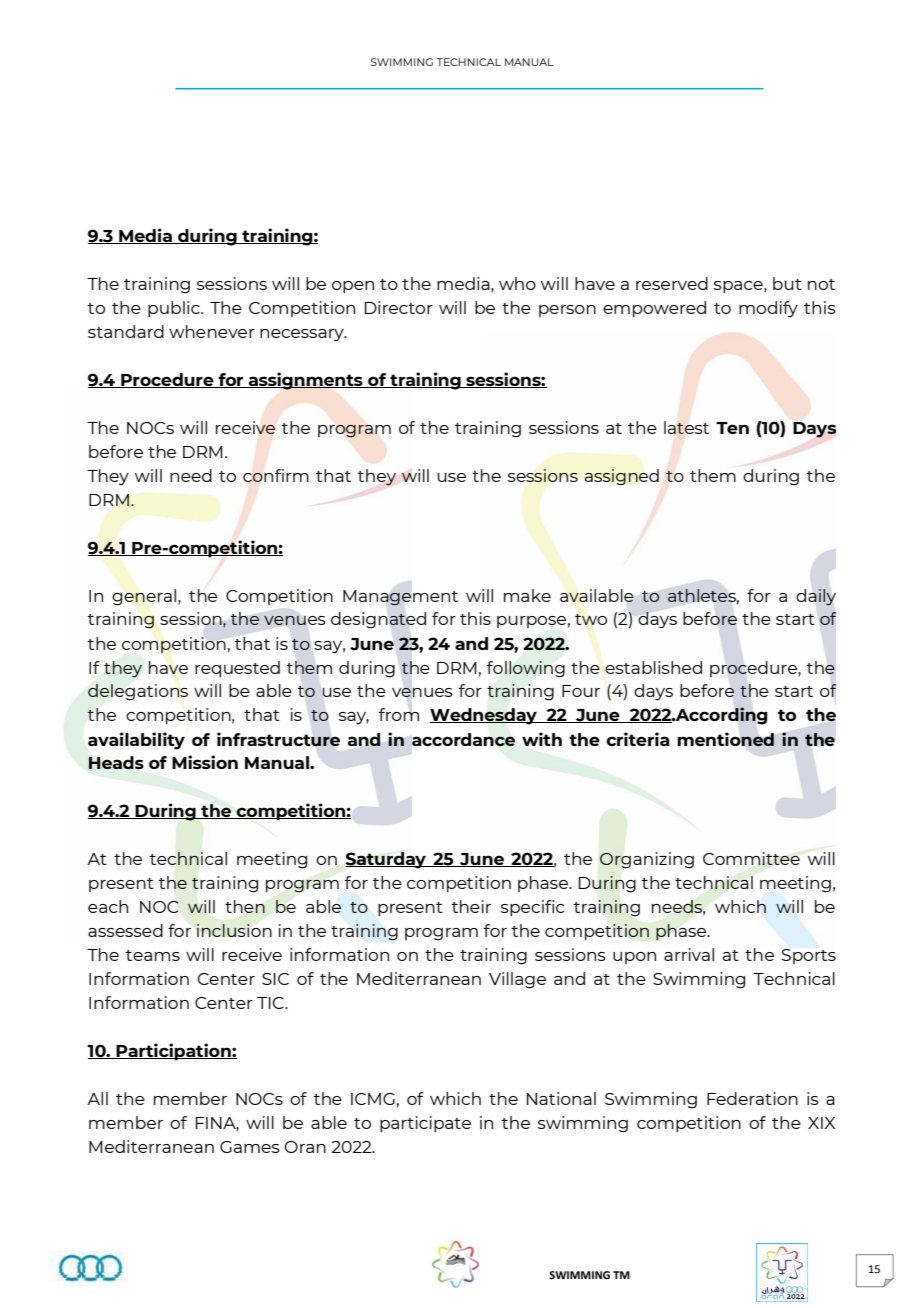  I want to click on mentioned, so click(725, 739).
